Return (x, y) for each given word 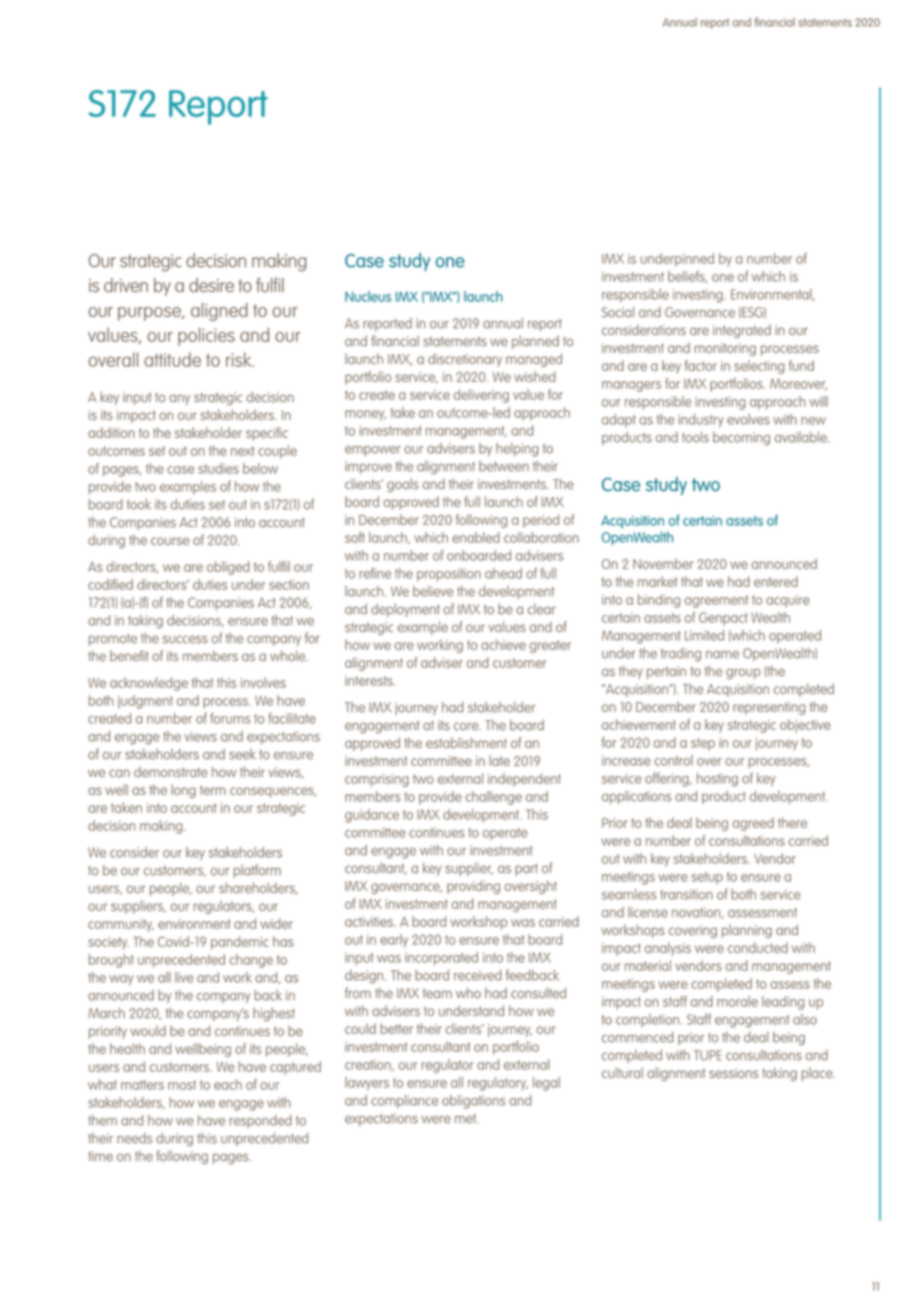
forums (230, 718)
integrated (742, 331)
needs (134, 1138)
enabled (476, 537)
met (467, 1119)
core (467, 726)
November (663, 563)
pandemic (239, 943)
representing (769, 708)
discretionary (465, 360)
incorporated (441, 959)
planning (747, 931)
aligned (219, 312)
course (170, 541)
